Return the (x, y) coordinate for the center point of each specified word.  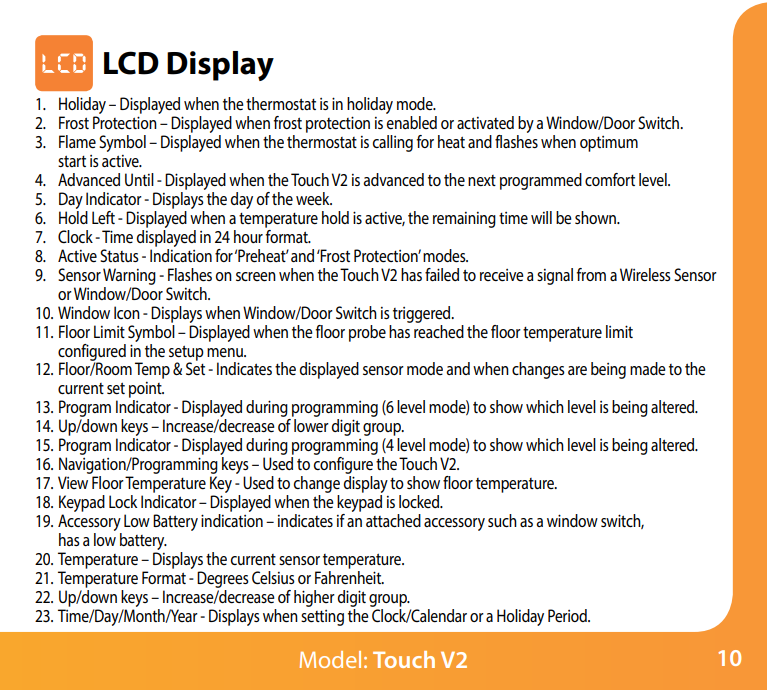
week (314, 198)
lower (311, 425)
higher (314, 598)
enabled (412, 122)
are (577, 370)
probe (367, 333)
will (541, 217)
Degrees (223, 579)
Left (103, 217)
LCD (131, 63)
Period (568, 615)
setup (186, 354)
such (502, 520)
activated (485, 122)
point (146, 390)
